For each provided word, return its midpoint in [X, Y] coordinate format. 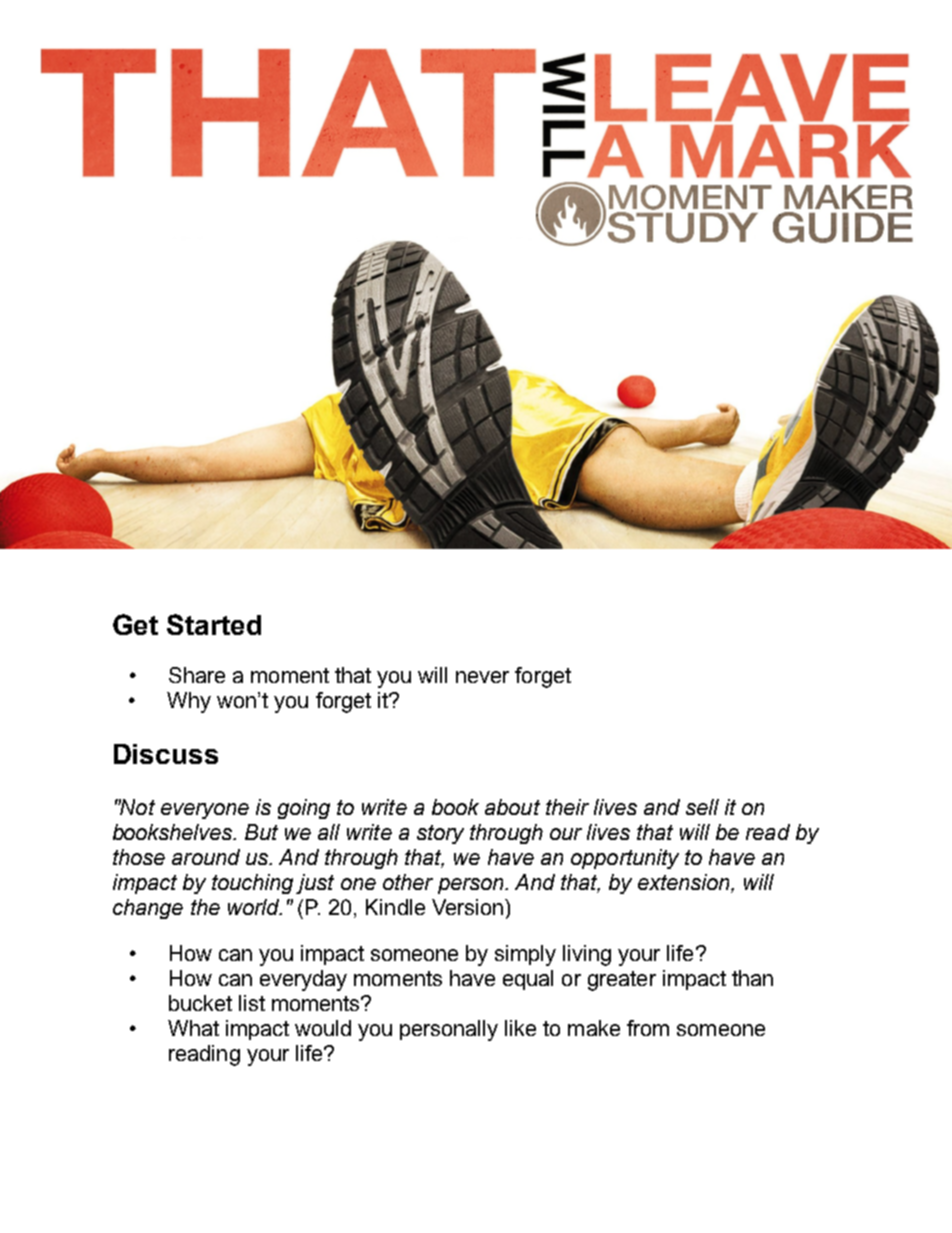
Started [214, 624]
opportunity [625, 859]
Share [197, 675]
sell [702, 807]
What [193, 1028]
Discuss [166, 754]
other [408, 882]
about [512, 807]
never [482, 677]
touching [252, 884]
